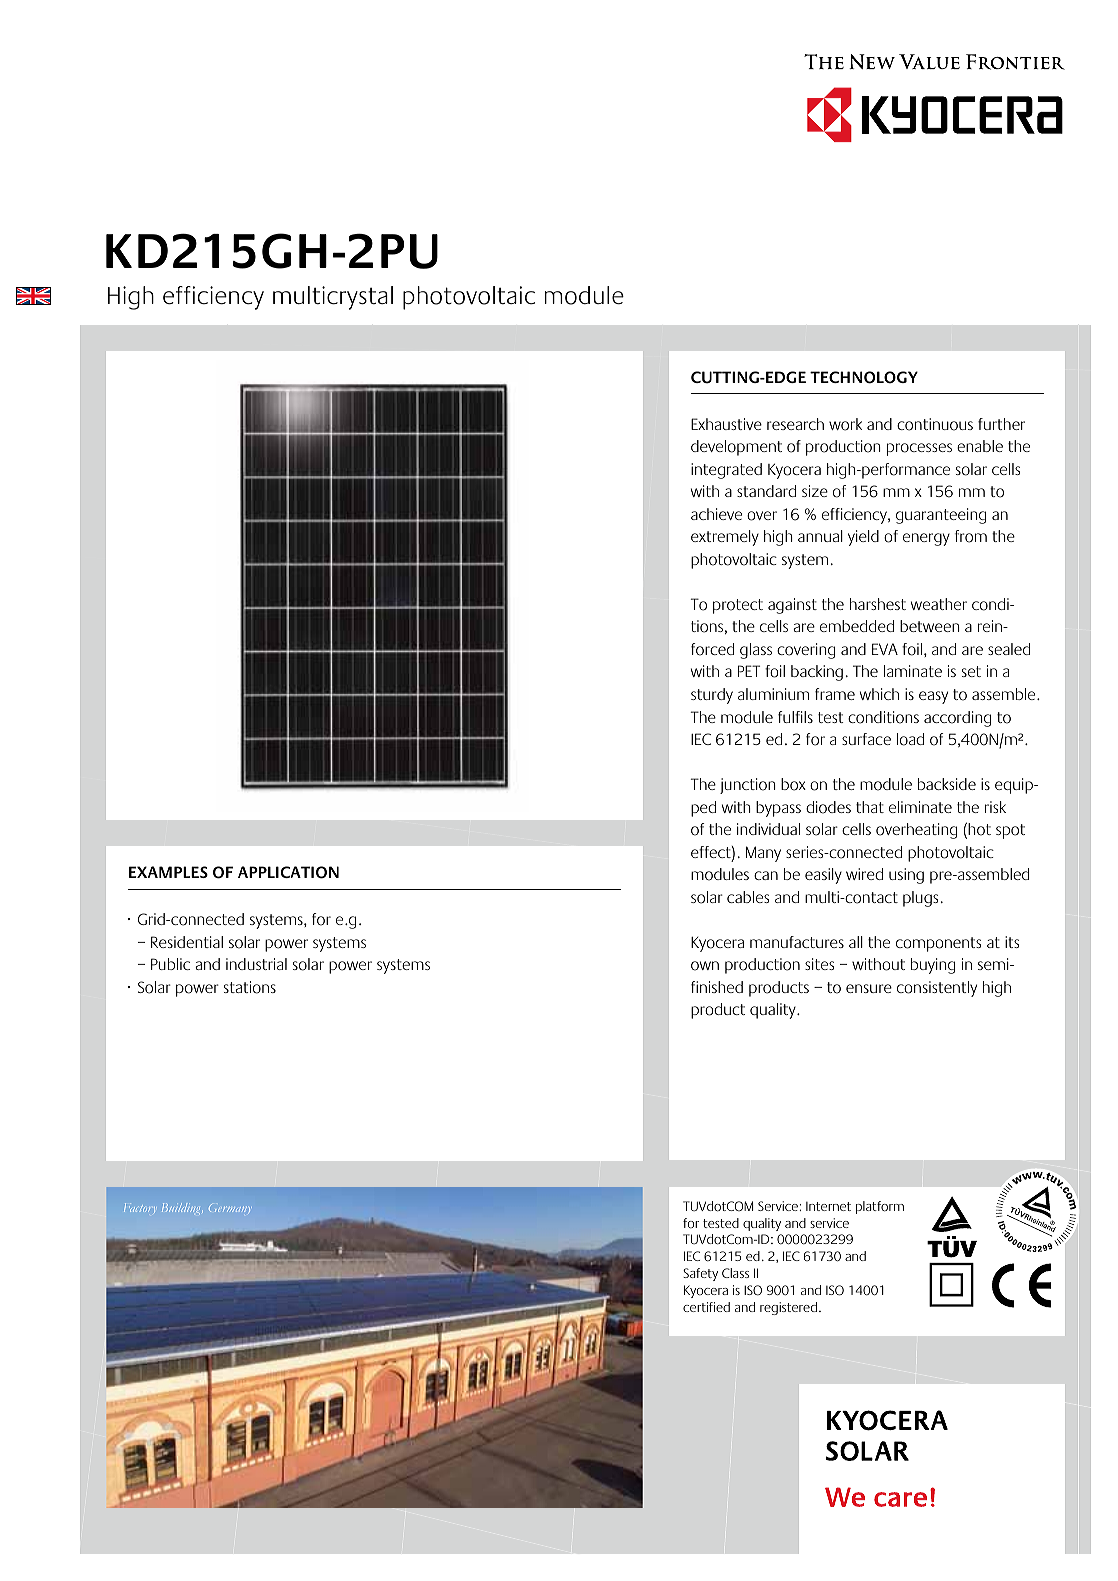 This screenshot has height=1581, width=1118. I want to click on continuous, so click(935, 424).
